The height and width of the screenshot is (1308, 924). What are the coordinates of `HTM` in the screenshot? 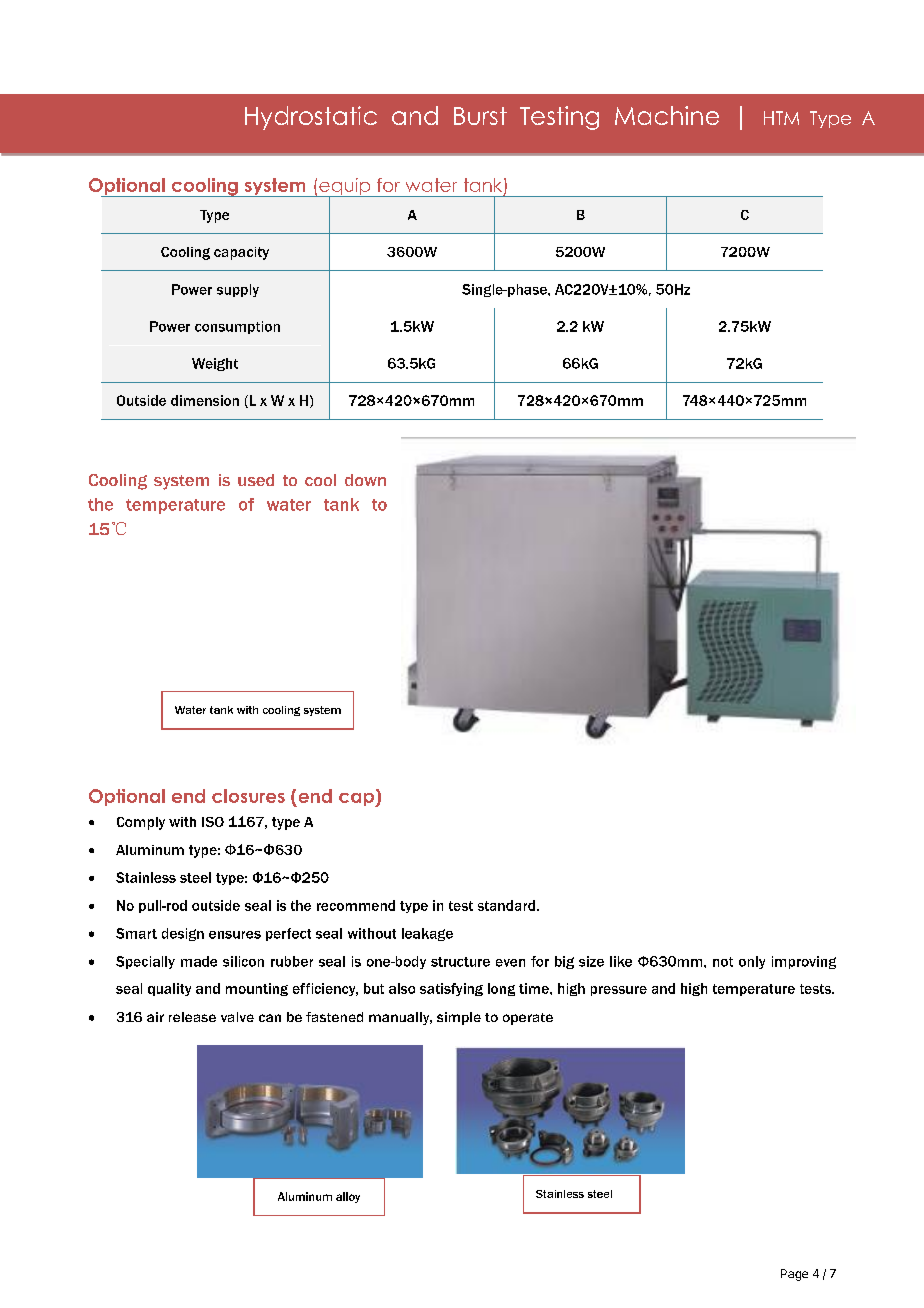 It's located at (781, 118).
